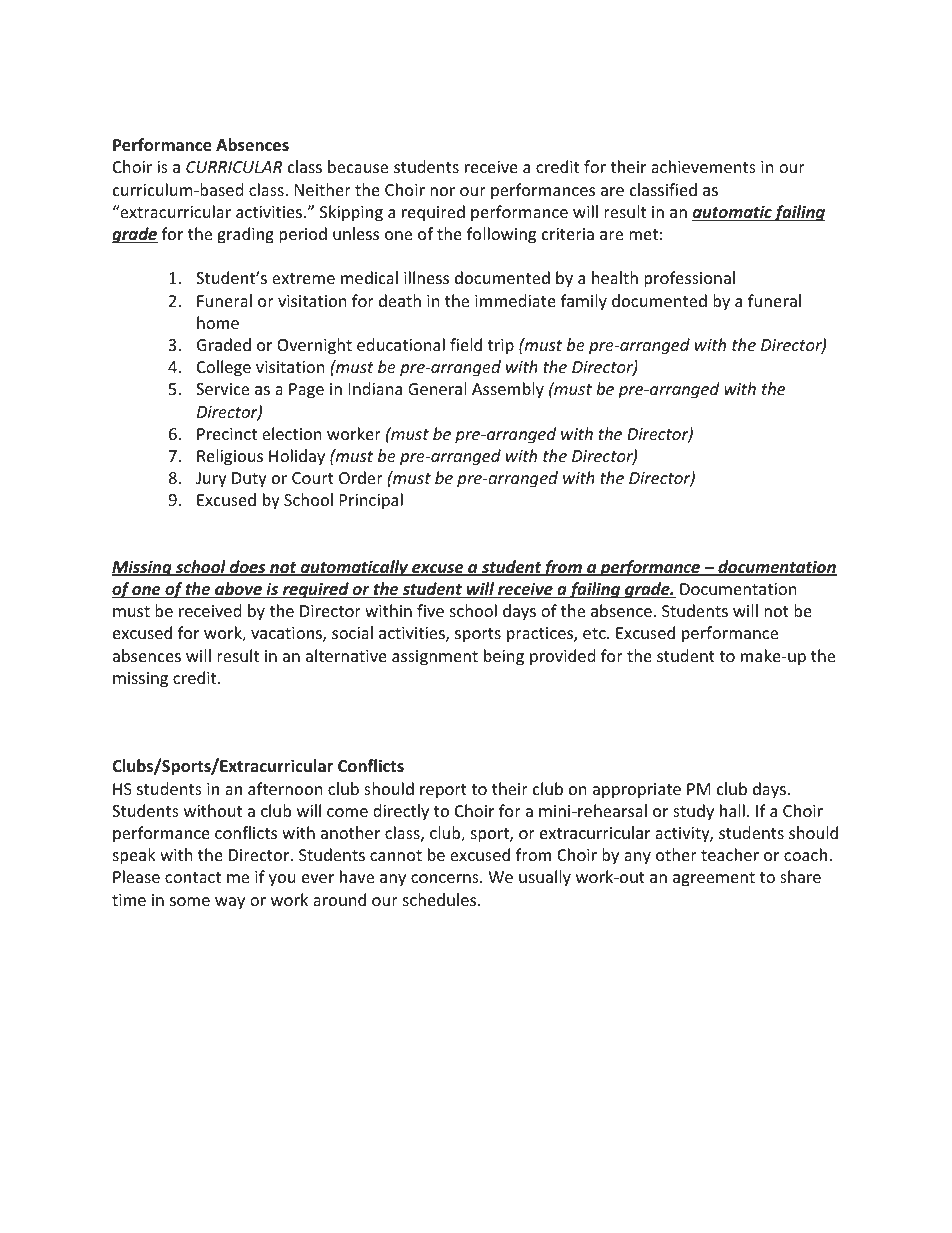  I want to click on achievements, so click(703, 166).
